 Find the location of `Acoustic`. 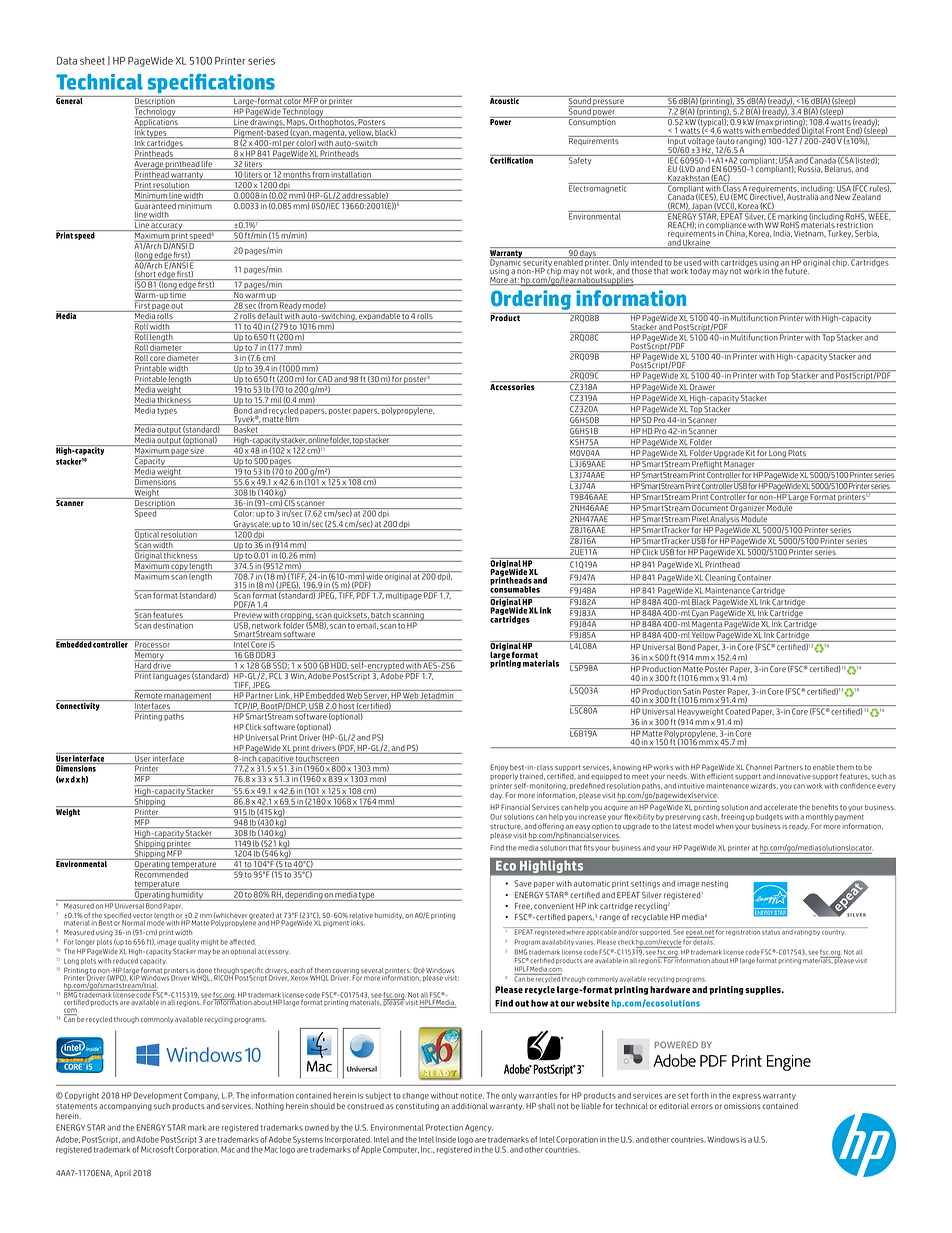

Acoustic is located at coordinates (505, 100).
